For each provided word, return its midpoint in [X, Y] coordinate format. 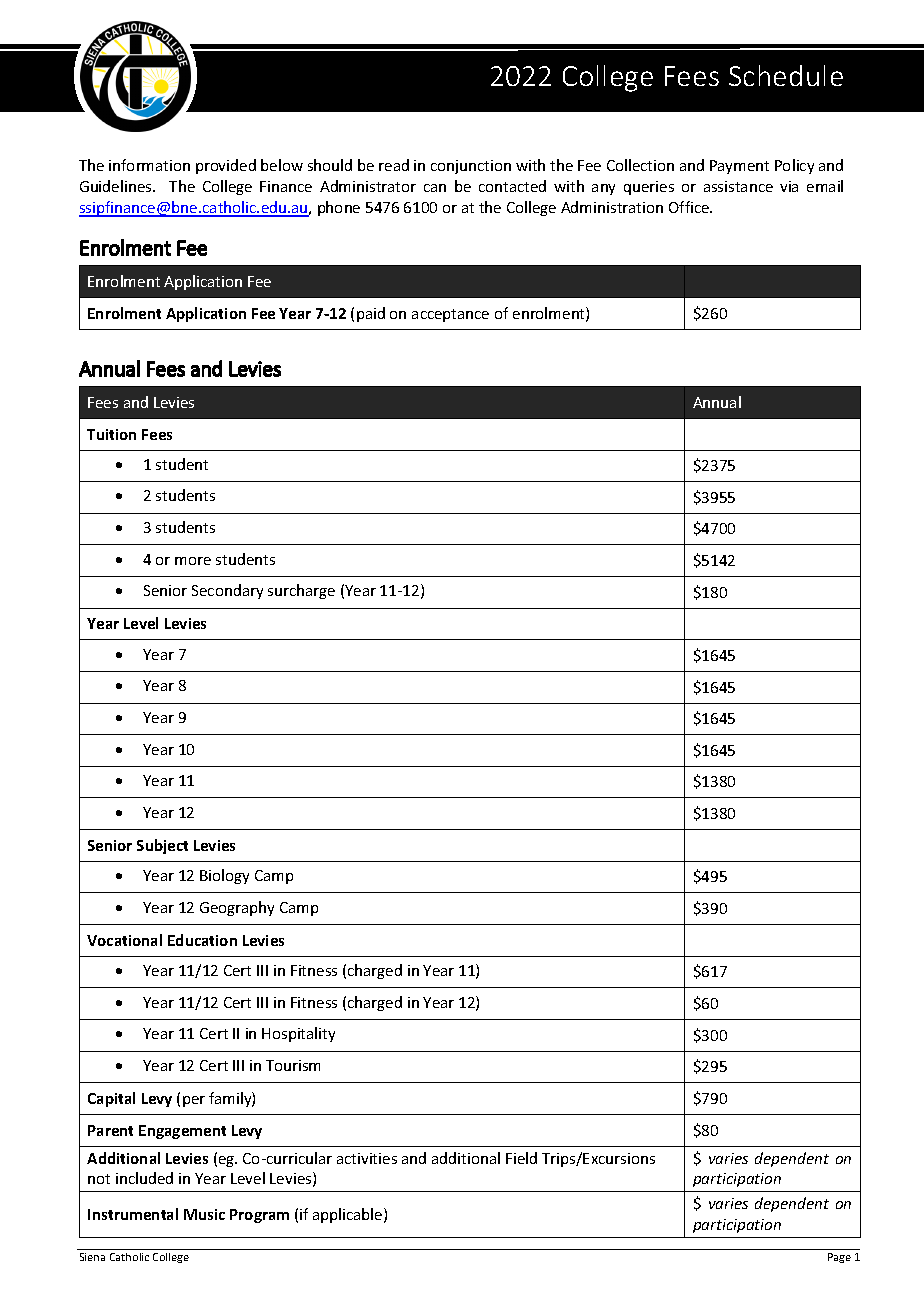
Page [839, 1258]
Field [521, 1158]
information [149, 165]
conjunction [471, 167]
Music [204, 1214]
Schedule [786, 75]
